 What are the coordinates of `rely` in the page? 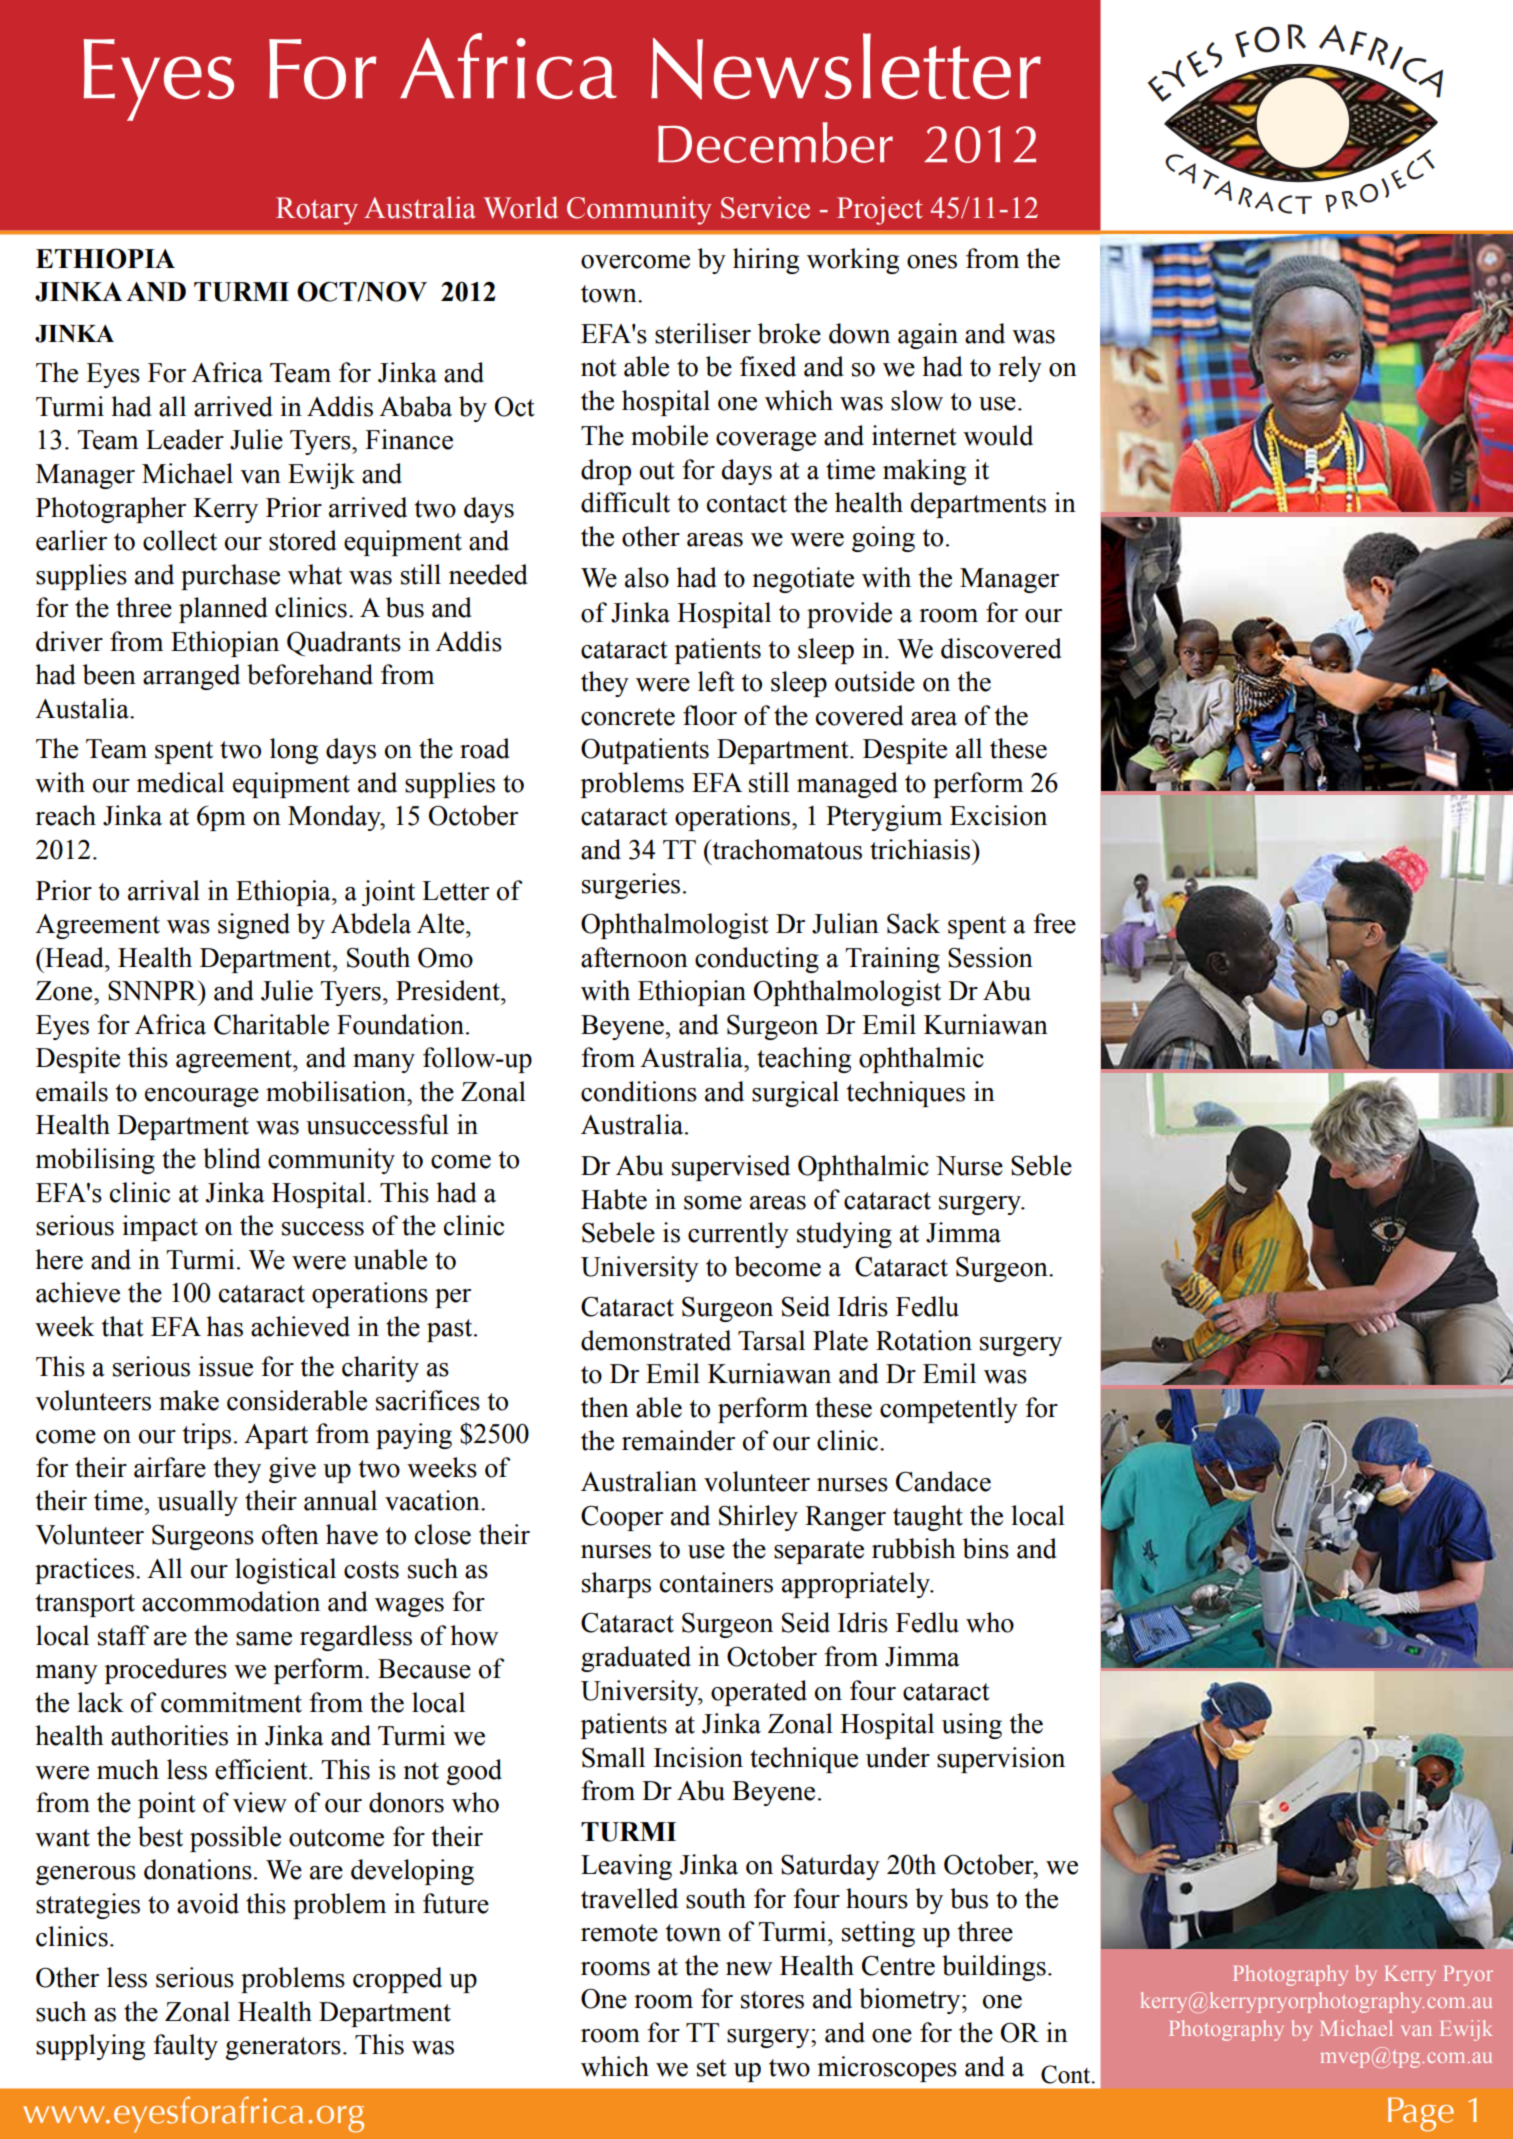 It's located at (1020, 369).
